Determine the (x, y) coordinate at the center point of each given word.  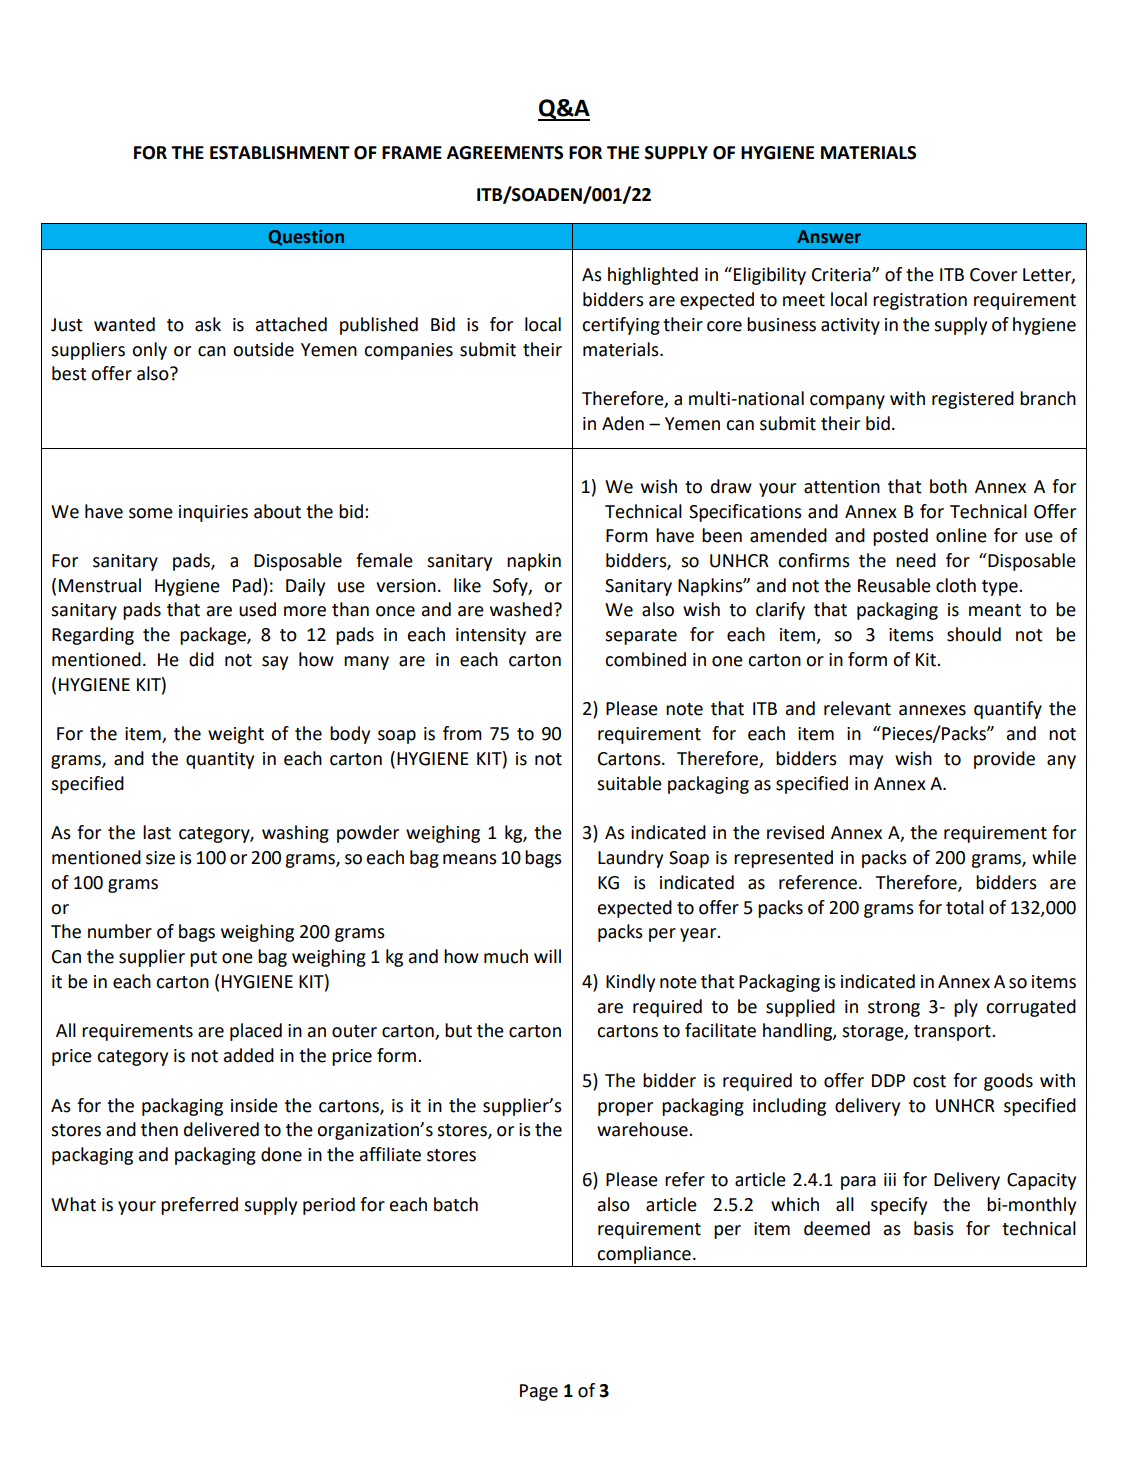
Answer (829, 236)
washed (521, 609)
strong (894, 1009)
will (547, 956)
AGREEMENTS (505, 153)
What (73, 1204)
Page (539, 1392)
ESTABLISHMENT (280, 153)
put (203, 959)
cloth (956, 585)
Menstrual (100, 585)
